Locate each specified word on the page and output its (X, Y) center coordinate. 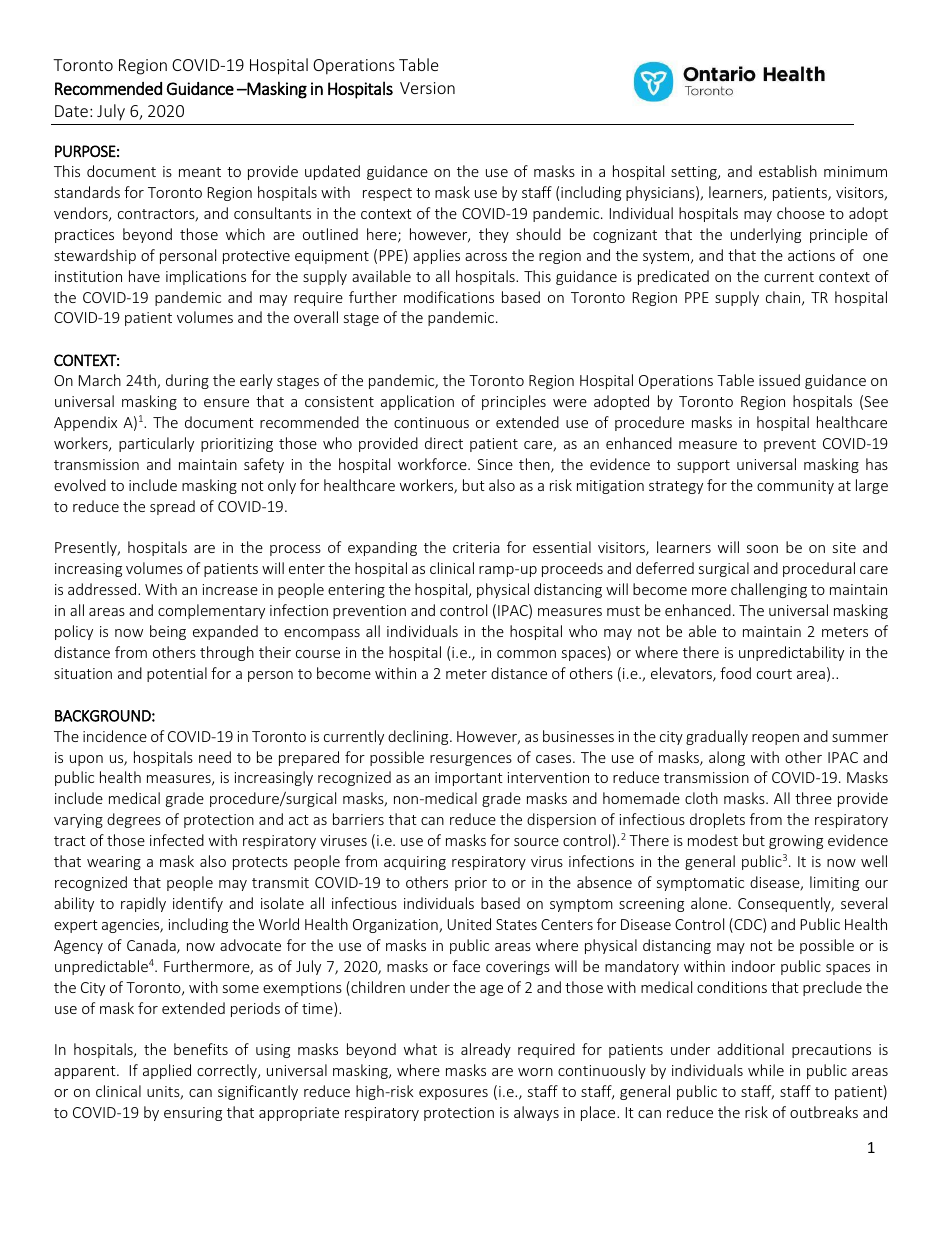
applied (167, 1071)
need (215, 757)
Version (427, 88)
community (795, 487)
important (469, 779)
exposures (453, 1094)
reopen (775, 739)
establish (788, 171)
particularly (156, 444)
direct (444, 443)
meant (200, 172)
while (766, 1070)
